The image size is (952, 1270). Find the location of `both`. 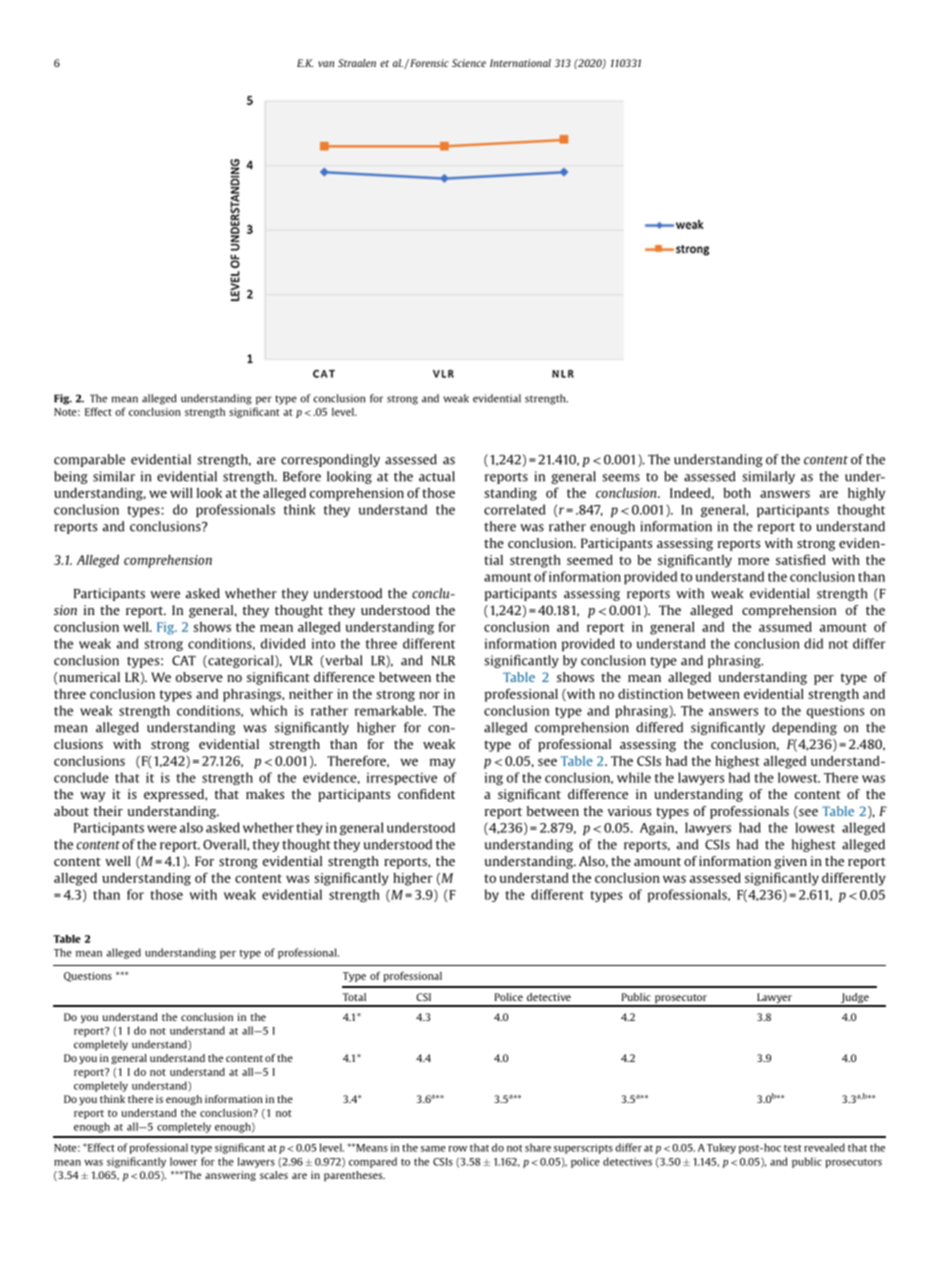

both is located at coordinates (737, 493).
